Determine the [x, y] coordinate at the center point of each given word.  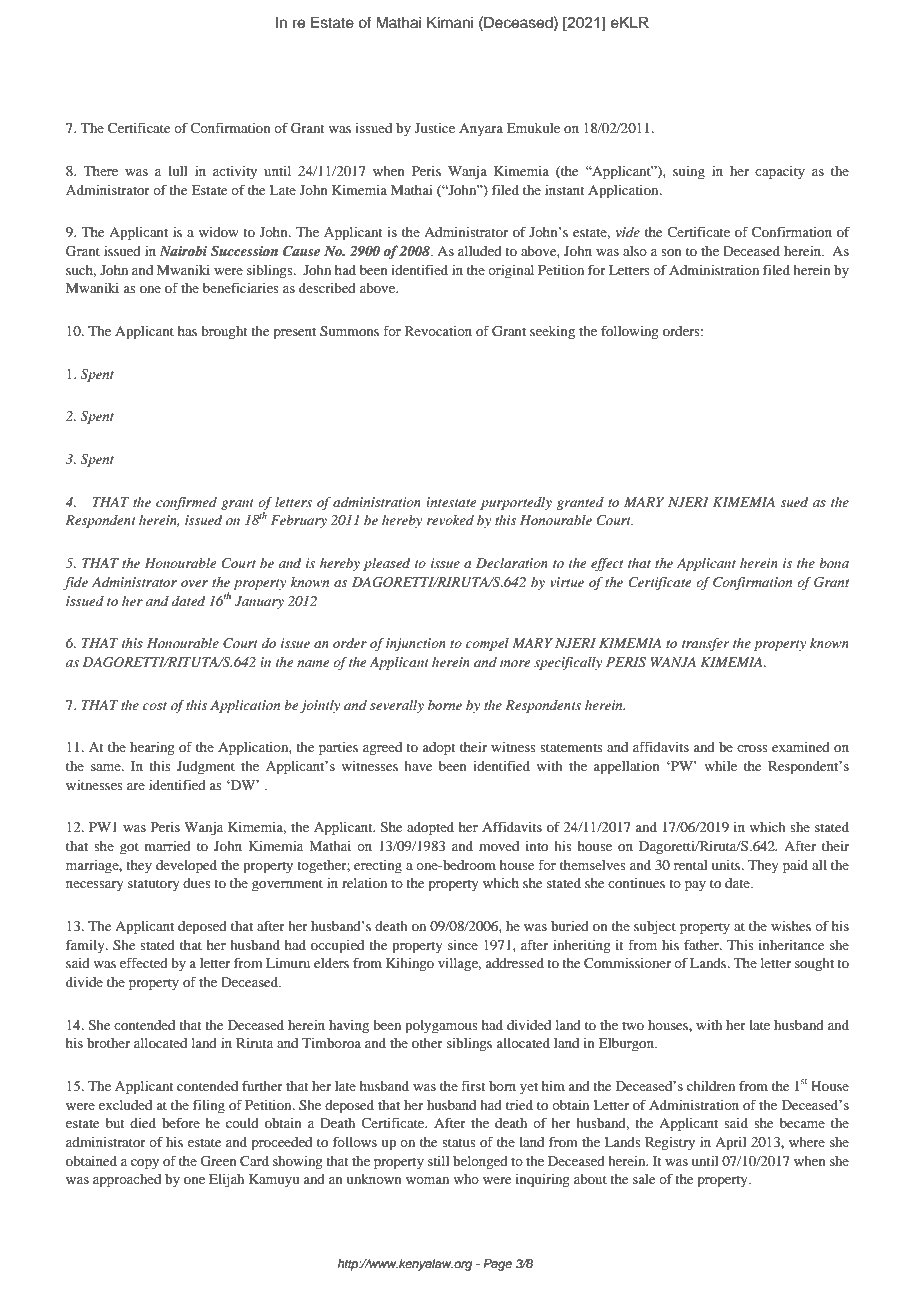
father [702, 945]
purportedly [516, 503]
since [463, 945]
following [630, 333]
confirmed [186, 503]
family [86, 946]
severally [397, 706]
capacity [780, 173]
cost [155, 706]
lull [177, 171]
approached [127, 1181]
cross [752, 748]
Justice [435, 128]
